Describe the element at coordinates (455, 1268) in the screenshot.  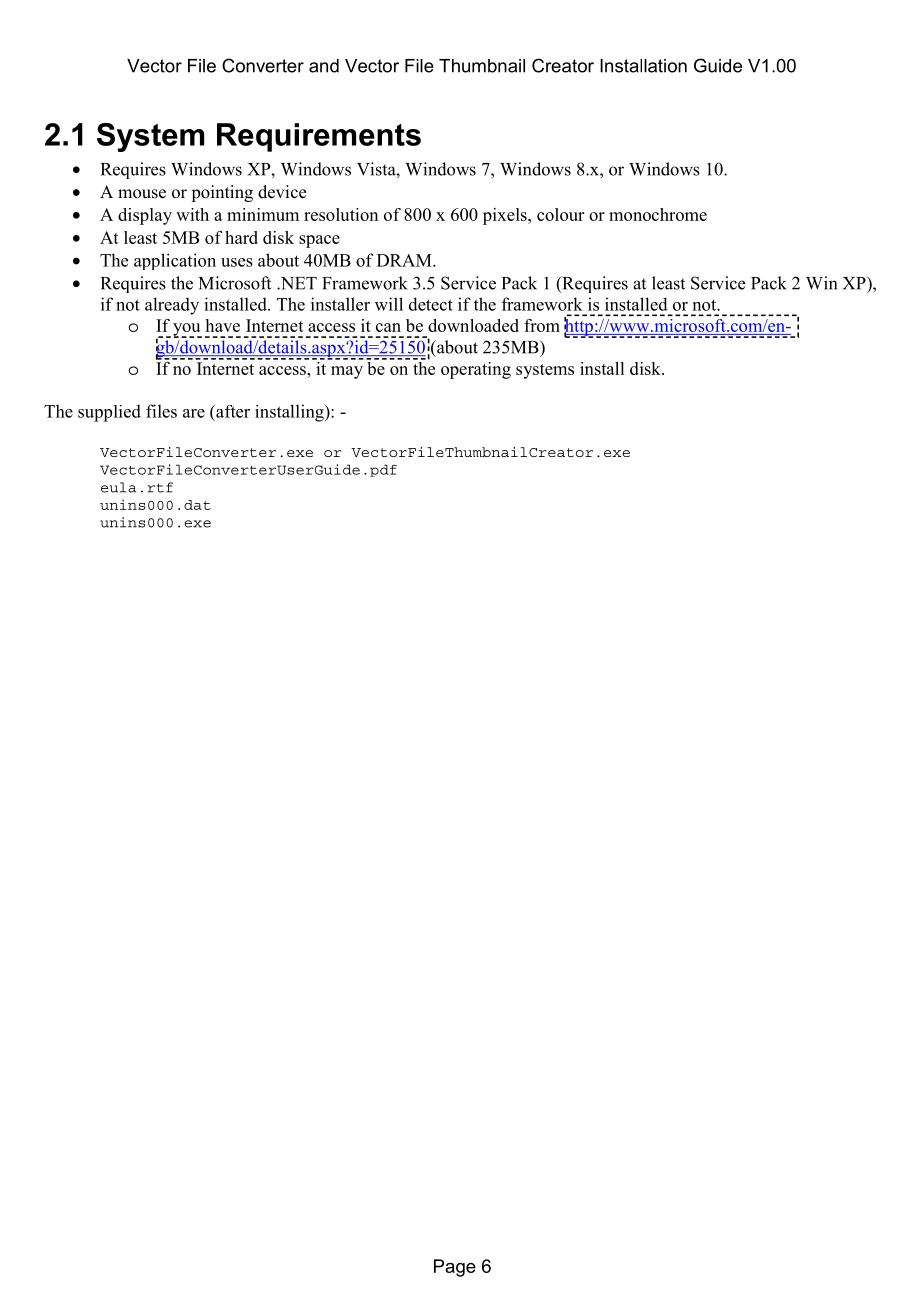
I see `Page` at that location.
